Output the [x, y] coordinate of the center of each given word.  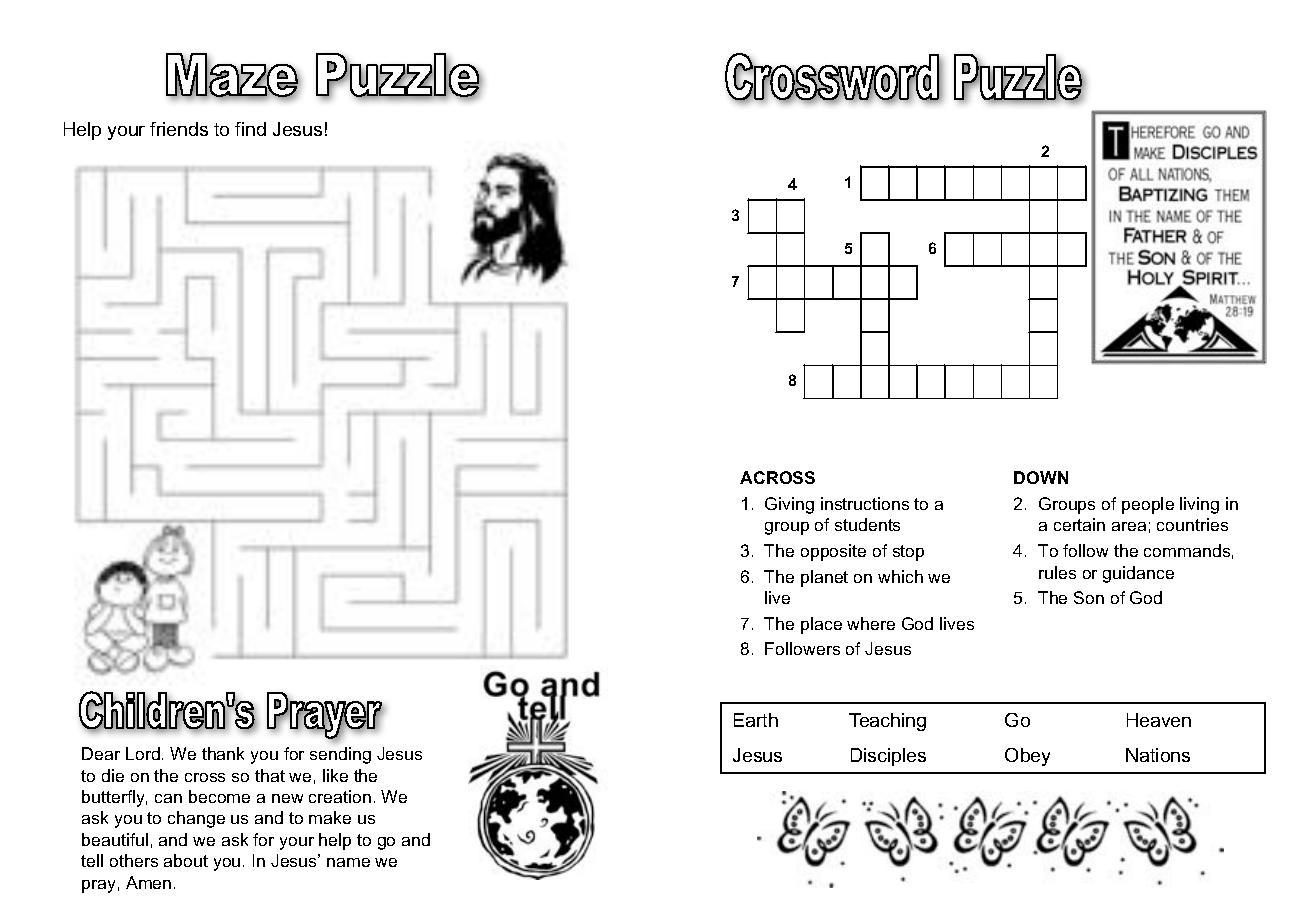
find [250, 129]
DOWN [1041, 477]
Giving [789, 505]
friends [179, 129]
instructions [865, 503]
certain [1079, 524]
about [186, 860]
